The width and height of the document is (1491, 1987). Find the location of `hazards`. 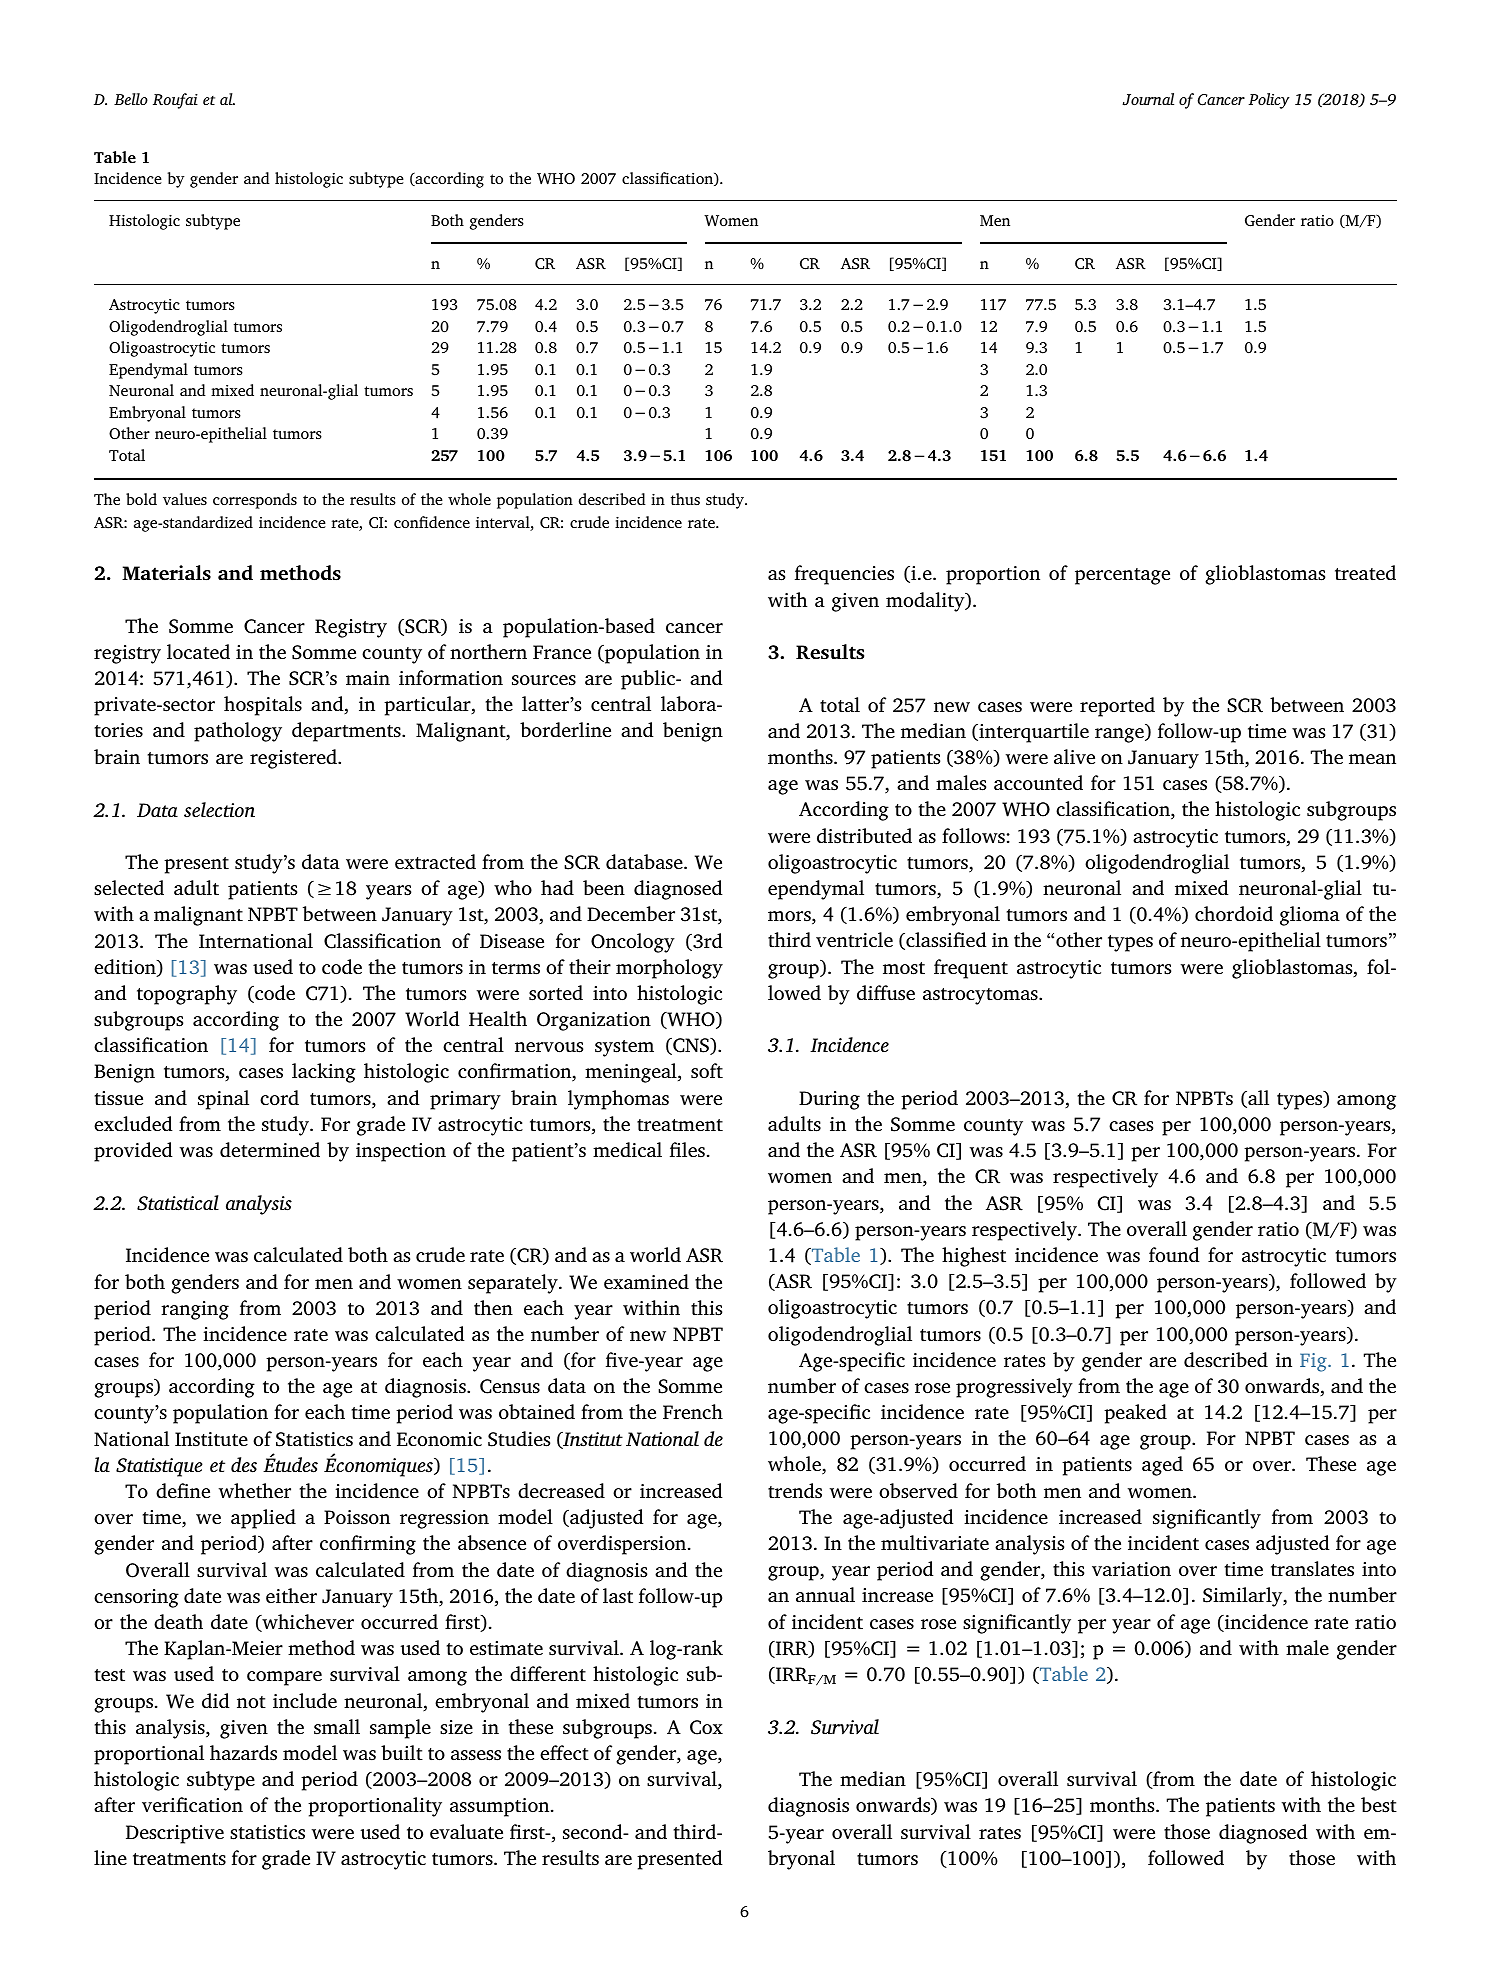

hazards is located at coordinates (243, 1752).
